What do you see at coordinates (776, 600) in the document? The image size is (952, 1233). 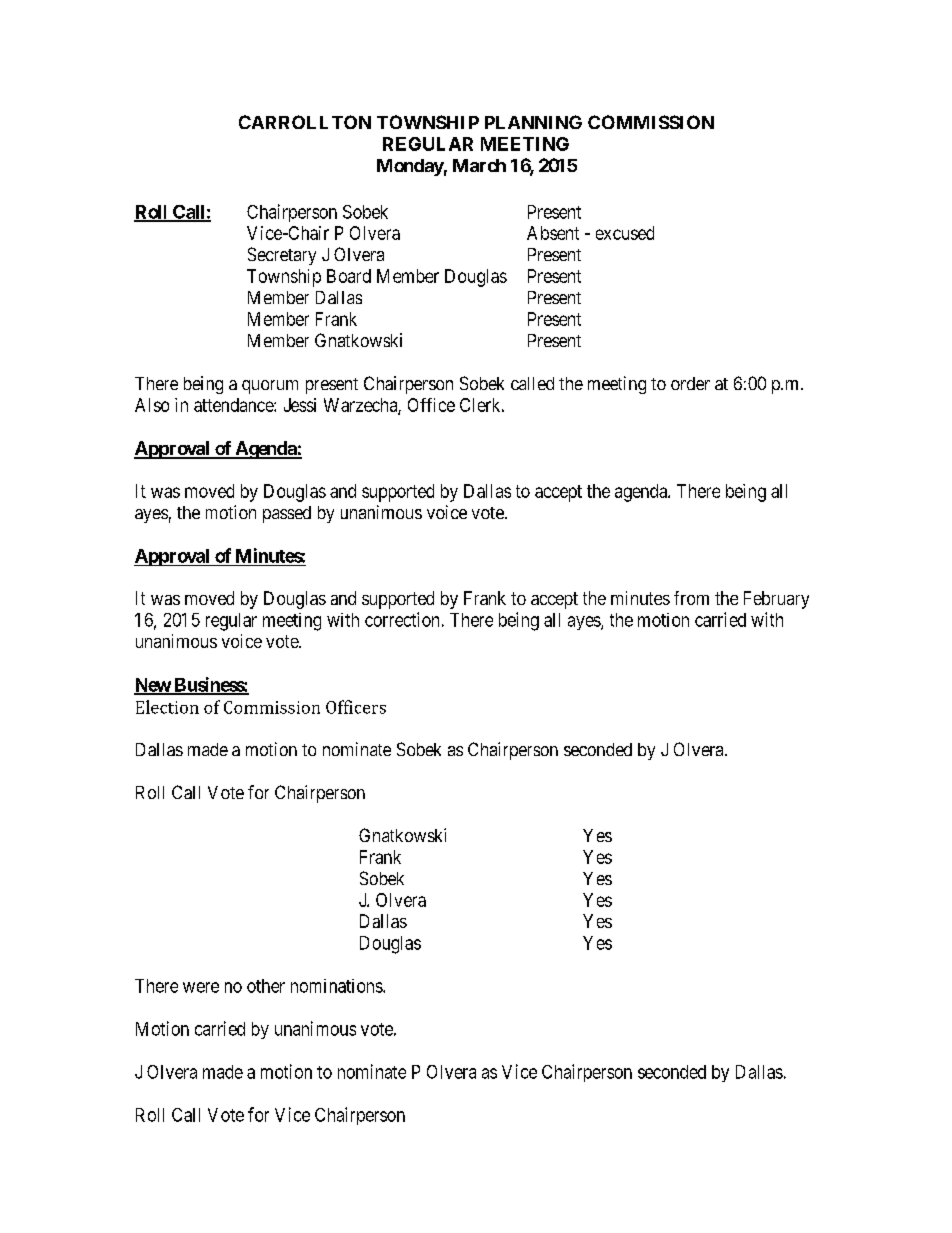 I see `February` at bounding box center [776, 600].
